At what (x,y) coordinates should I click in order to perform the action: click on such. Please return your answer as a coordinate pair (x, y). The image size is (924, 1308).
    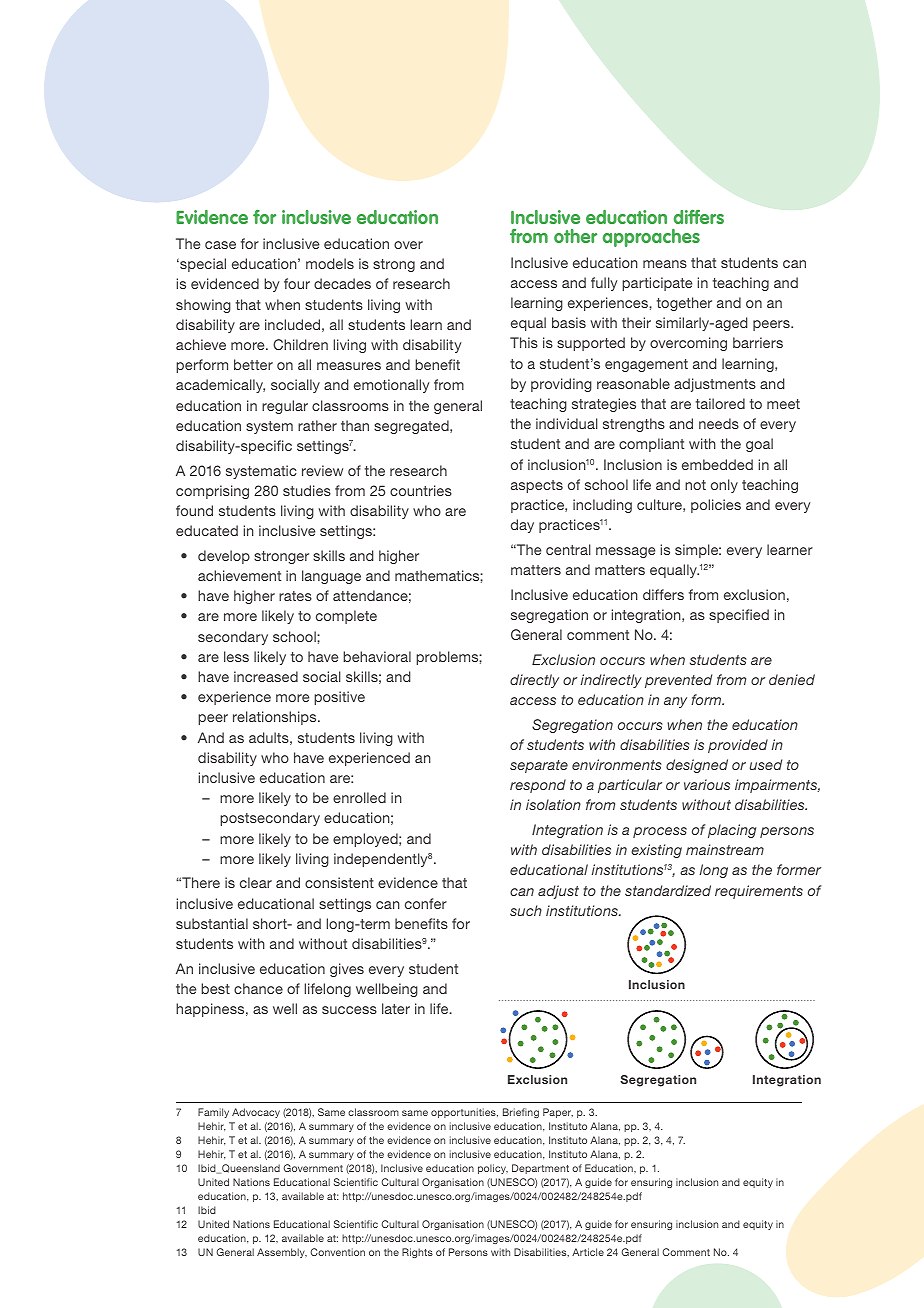
    Looking at the image, I should click on (526, 910).
